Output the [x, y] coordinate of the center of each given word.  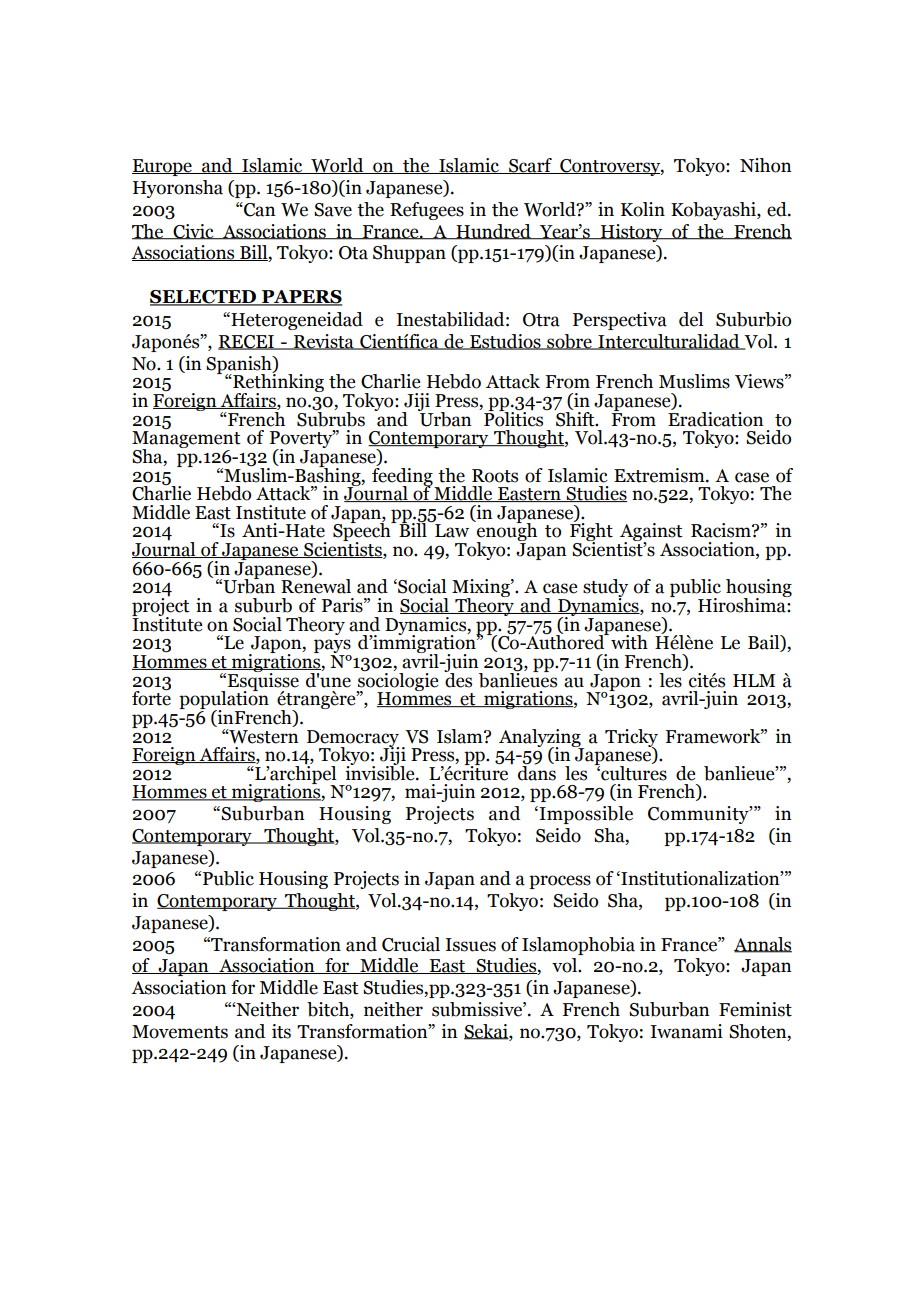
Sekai [487, 1032]
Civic [193, 232]
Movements [180, 1032]
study [605, 589]
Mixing [482, 589]
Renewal [316, 585]
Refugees [427, 211]
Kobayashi [714, 211]
